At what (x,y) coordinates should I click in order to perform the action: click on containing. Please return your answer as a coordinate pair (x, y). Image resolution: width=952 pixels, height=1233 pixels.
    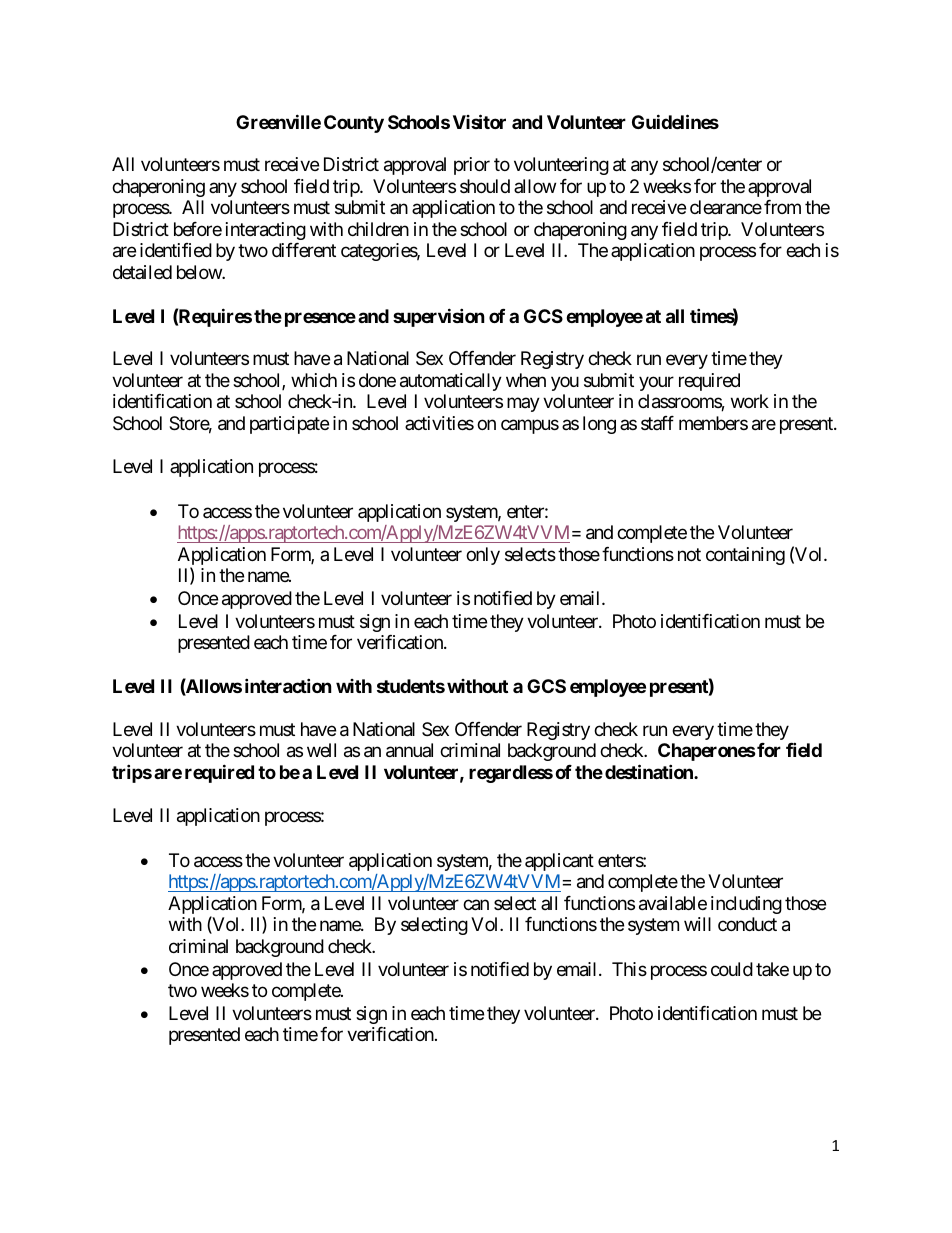
    Looking at the image, I should click on (745, 556).
